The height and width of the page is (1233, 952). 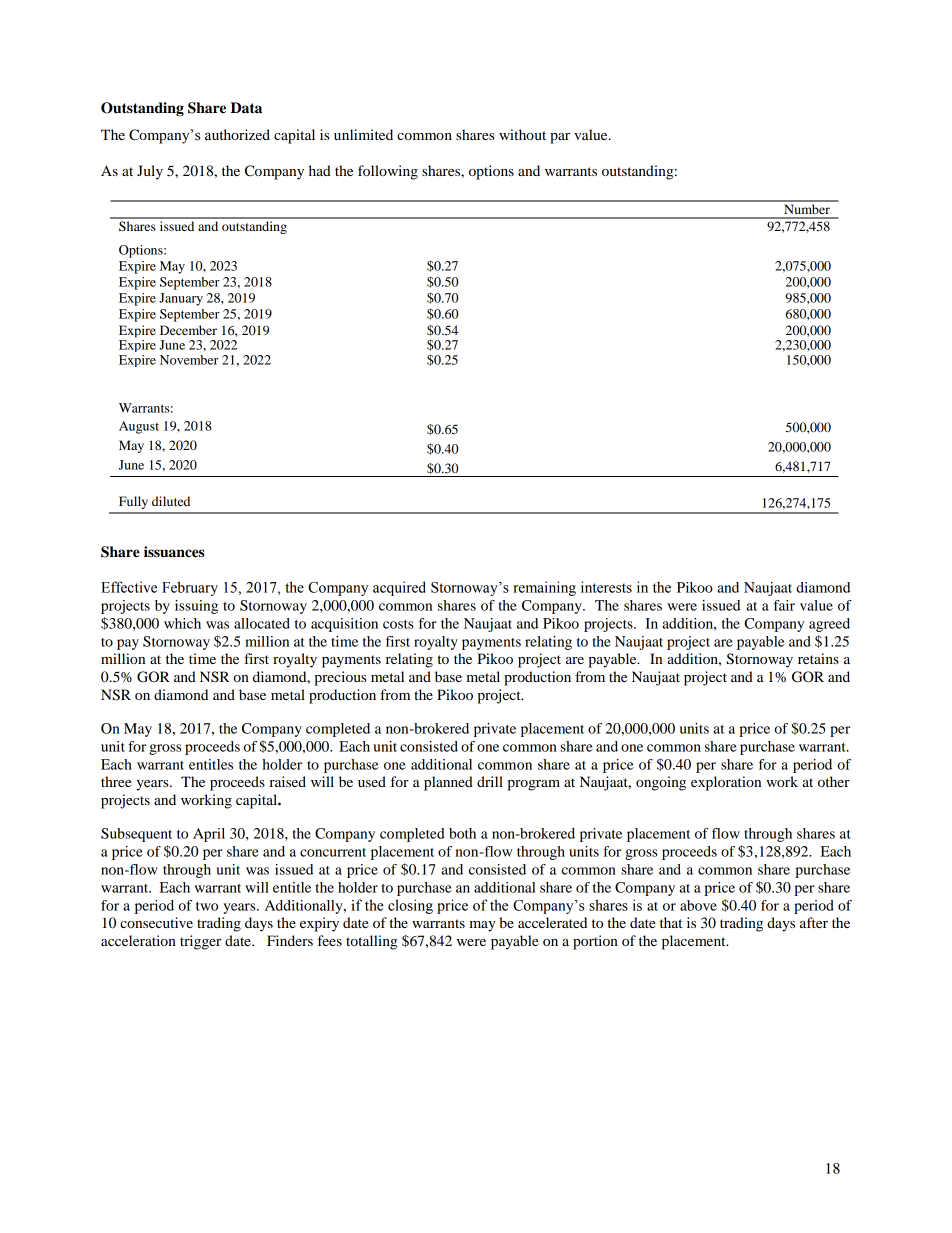 I want to click on authorized, so click(x=237, y=135).
